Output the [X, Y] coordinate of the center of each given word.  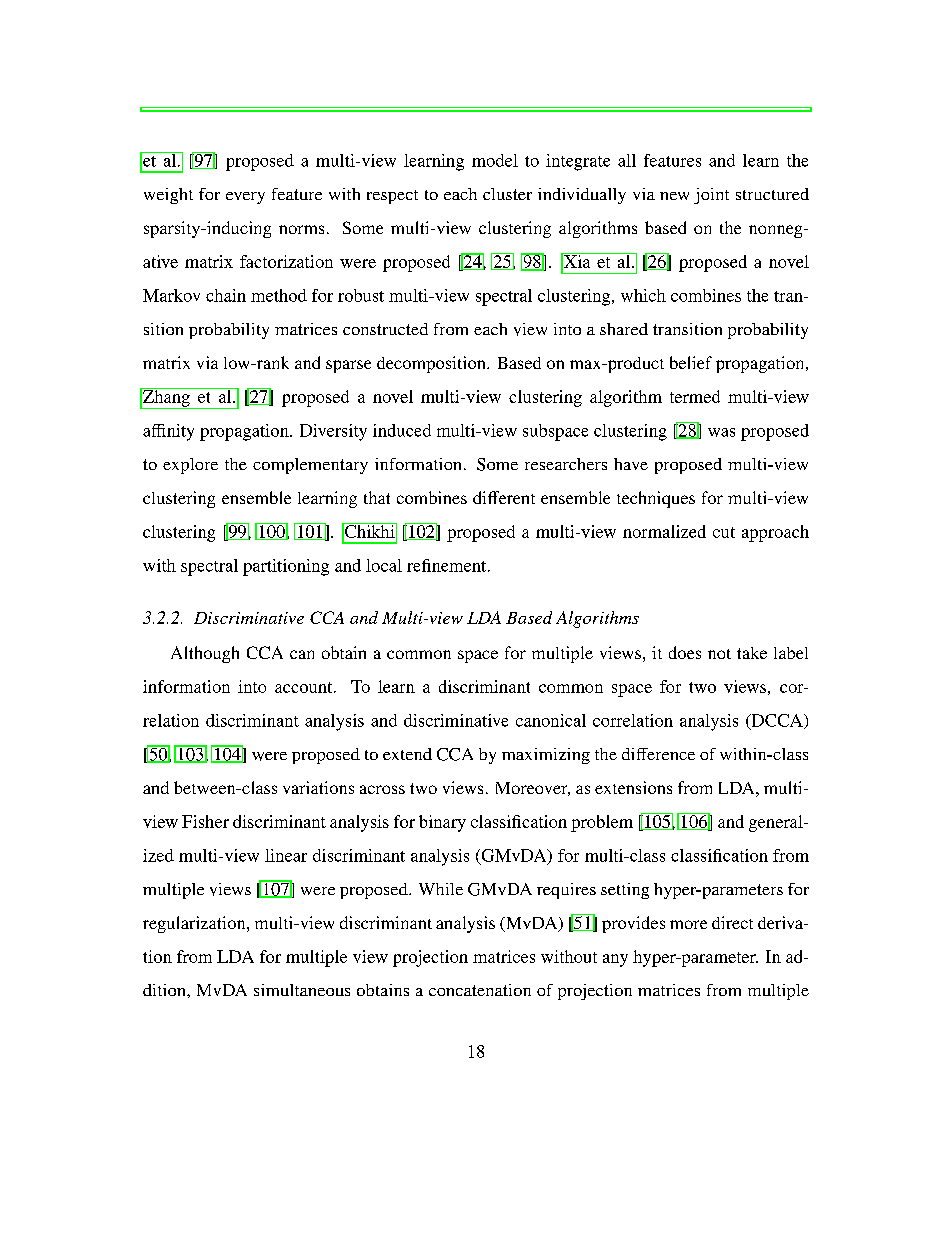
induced [402, 430]
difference [658, 754]
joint [711, 196]
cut [724, 532]
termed [695, 396]
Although [205, 654]
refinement [448, 565]
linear [286, 855]
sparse [348, 366]
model [495, 160]
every [245, 198]
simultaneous [302, 990]
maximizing [546, 756]
